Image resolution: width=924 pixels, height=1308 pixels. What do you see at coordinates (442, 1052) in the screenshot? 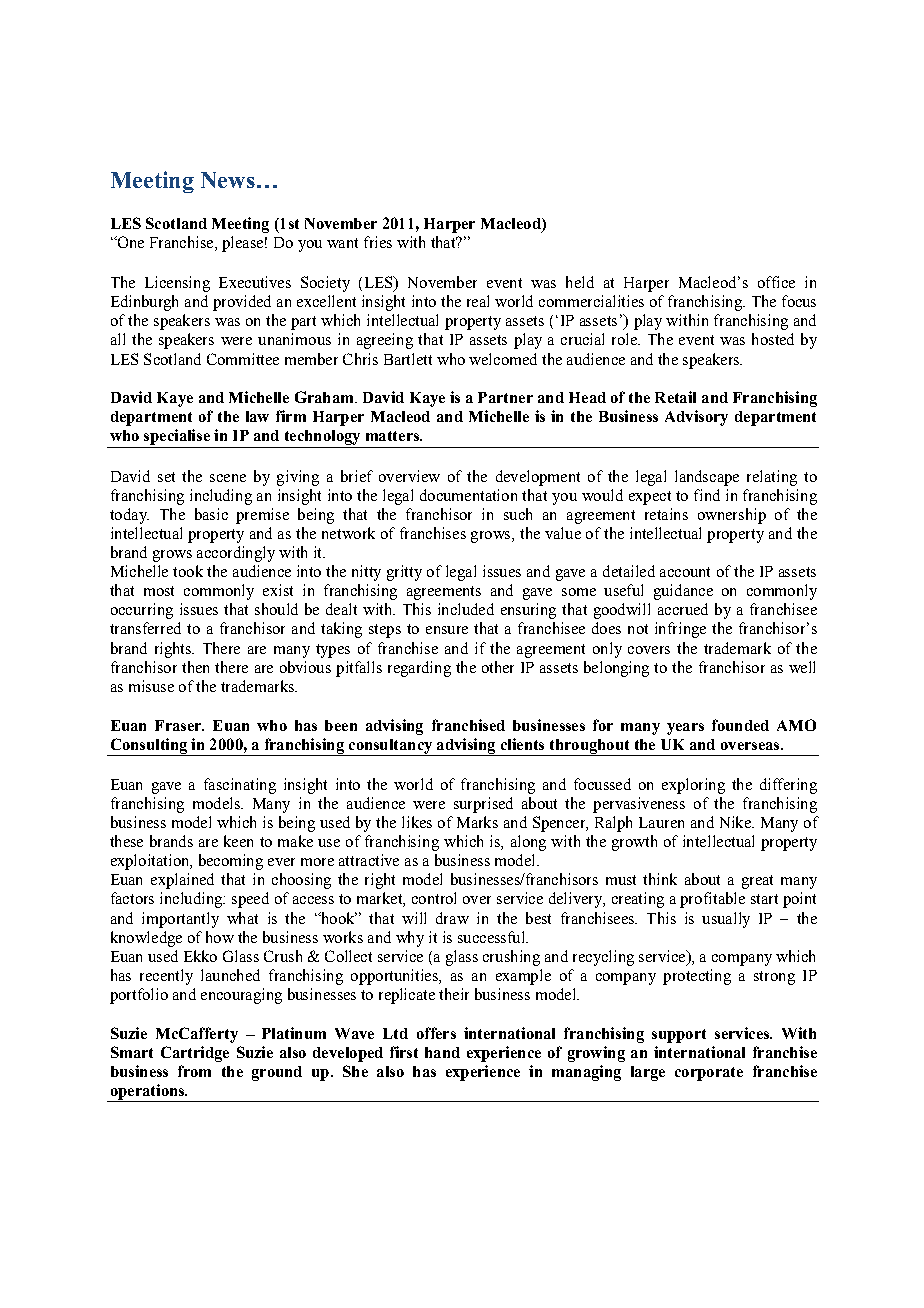
I see `hand` at bounding box center [442, 1052].
